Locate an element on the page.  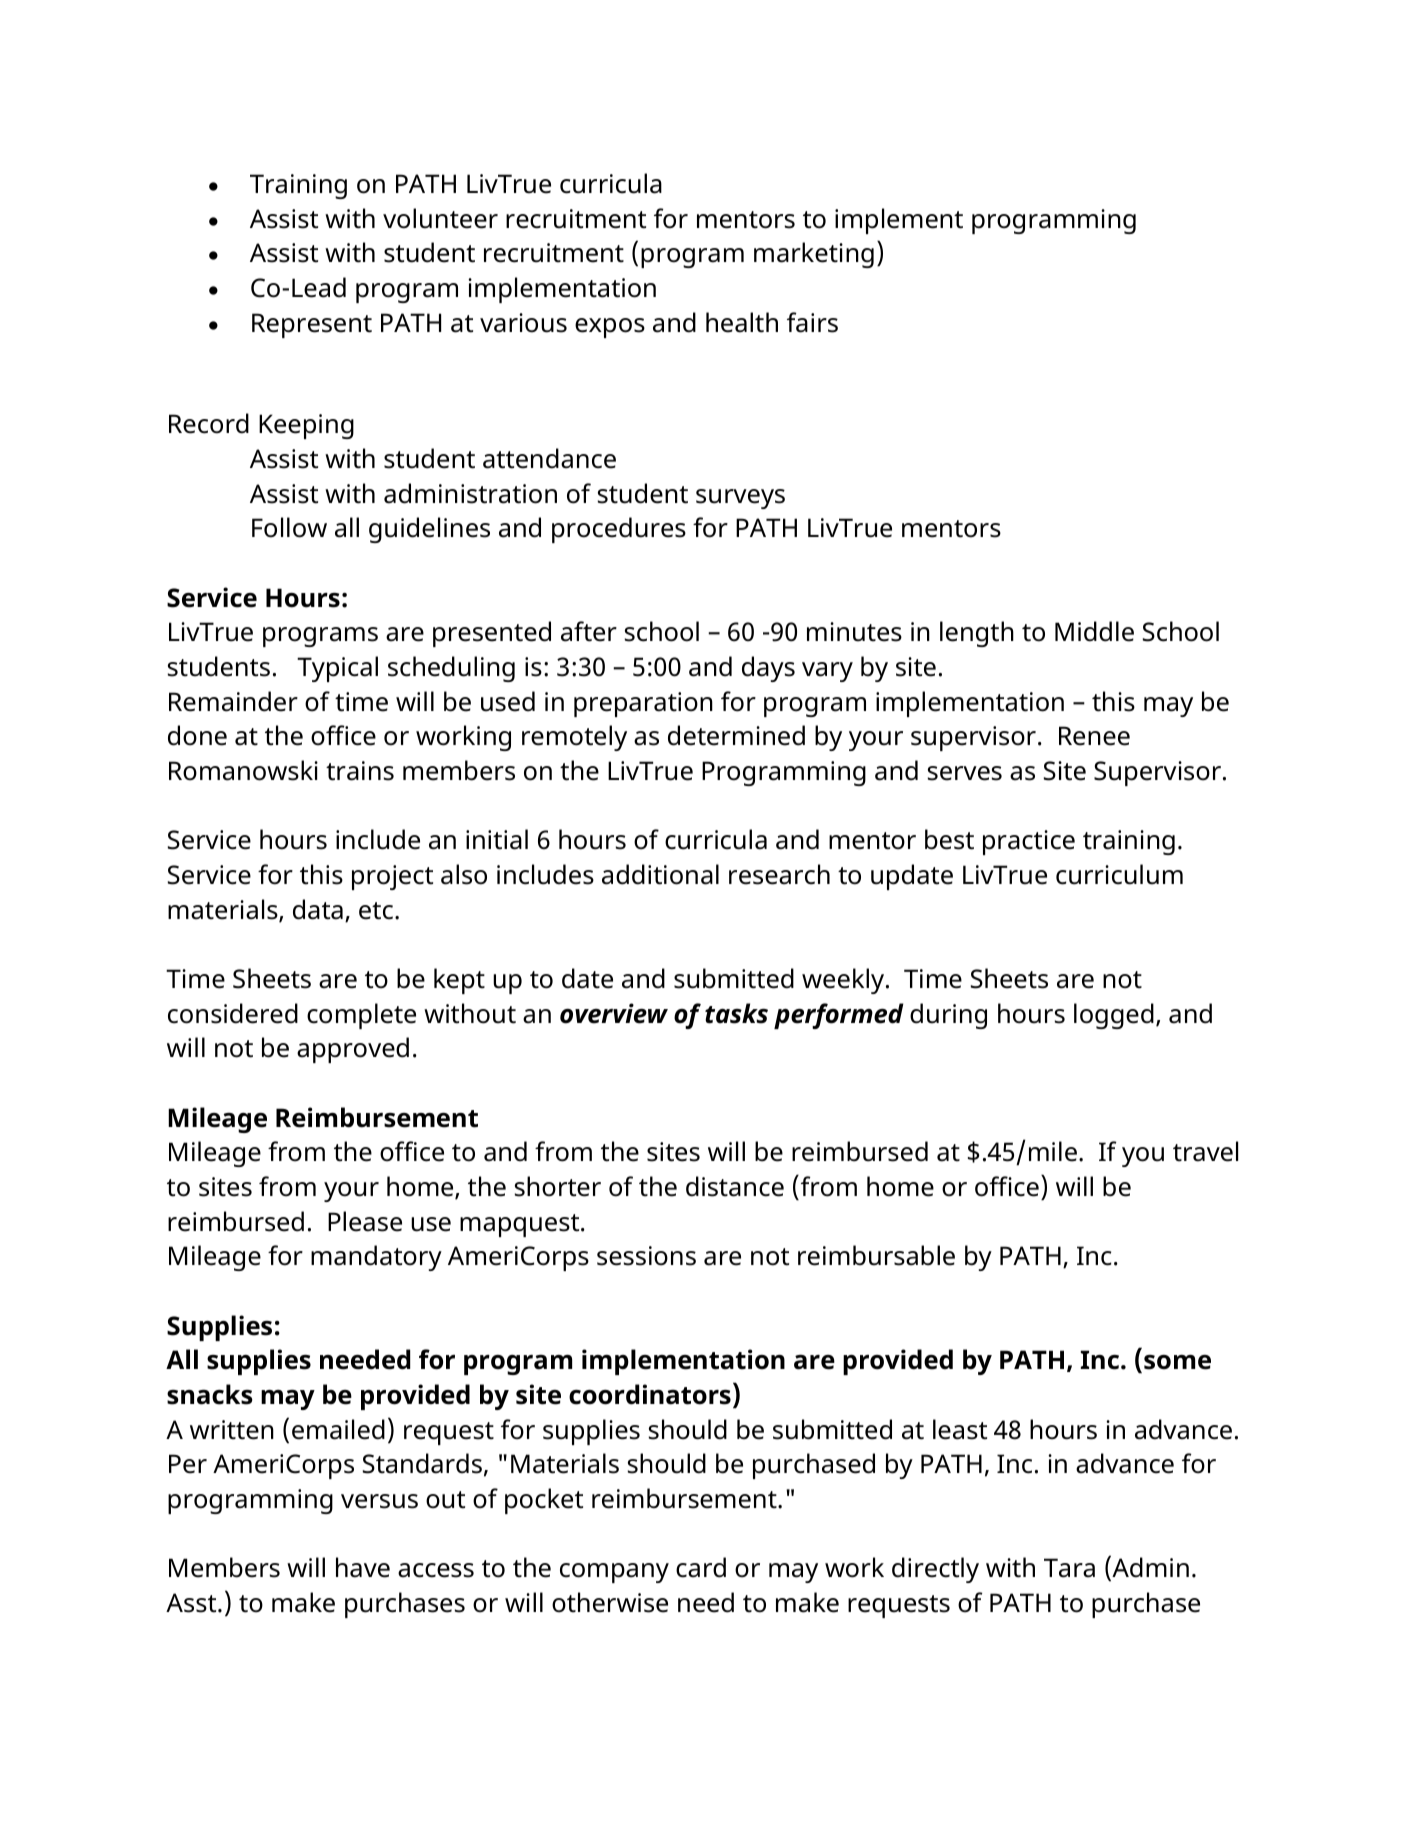
health is located at coordinates (742, 322).
